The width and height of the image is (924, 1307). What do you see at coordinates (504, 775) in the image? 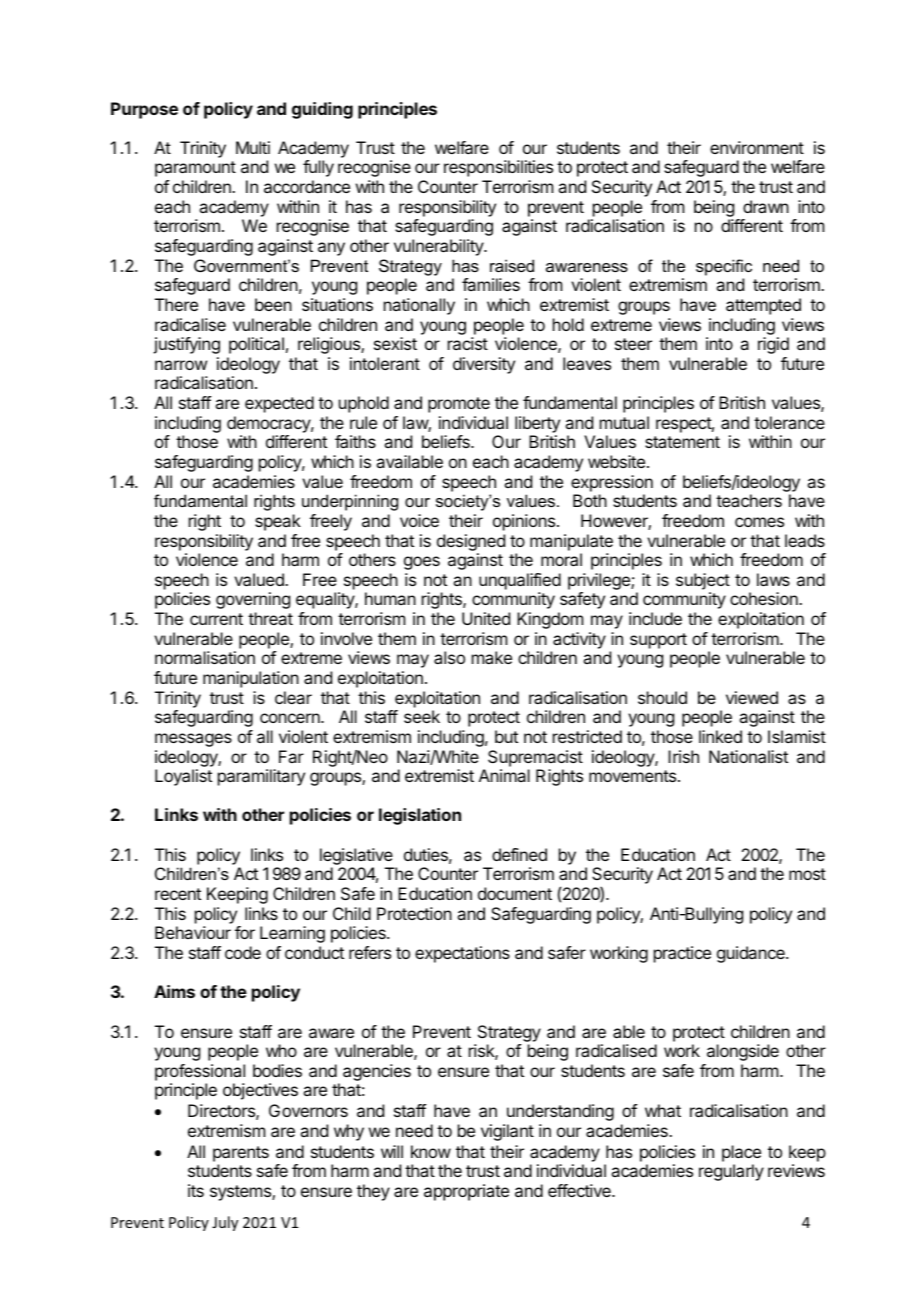
I see `Animal` at bounding box center [504, 775].
